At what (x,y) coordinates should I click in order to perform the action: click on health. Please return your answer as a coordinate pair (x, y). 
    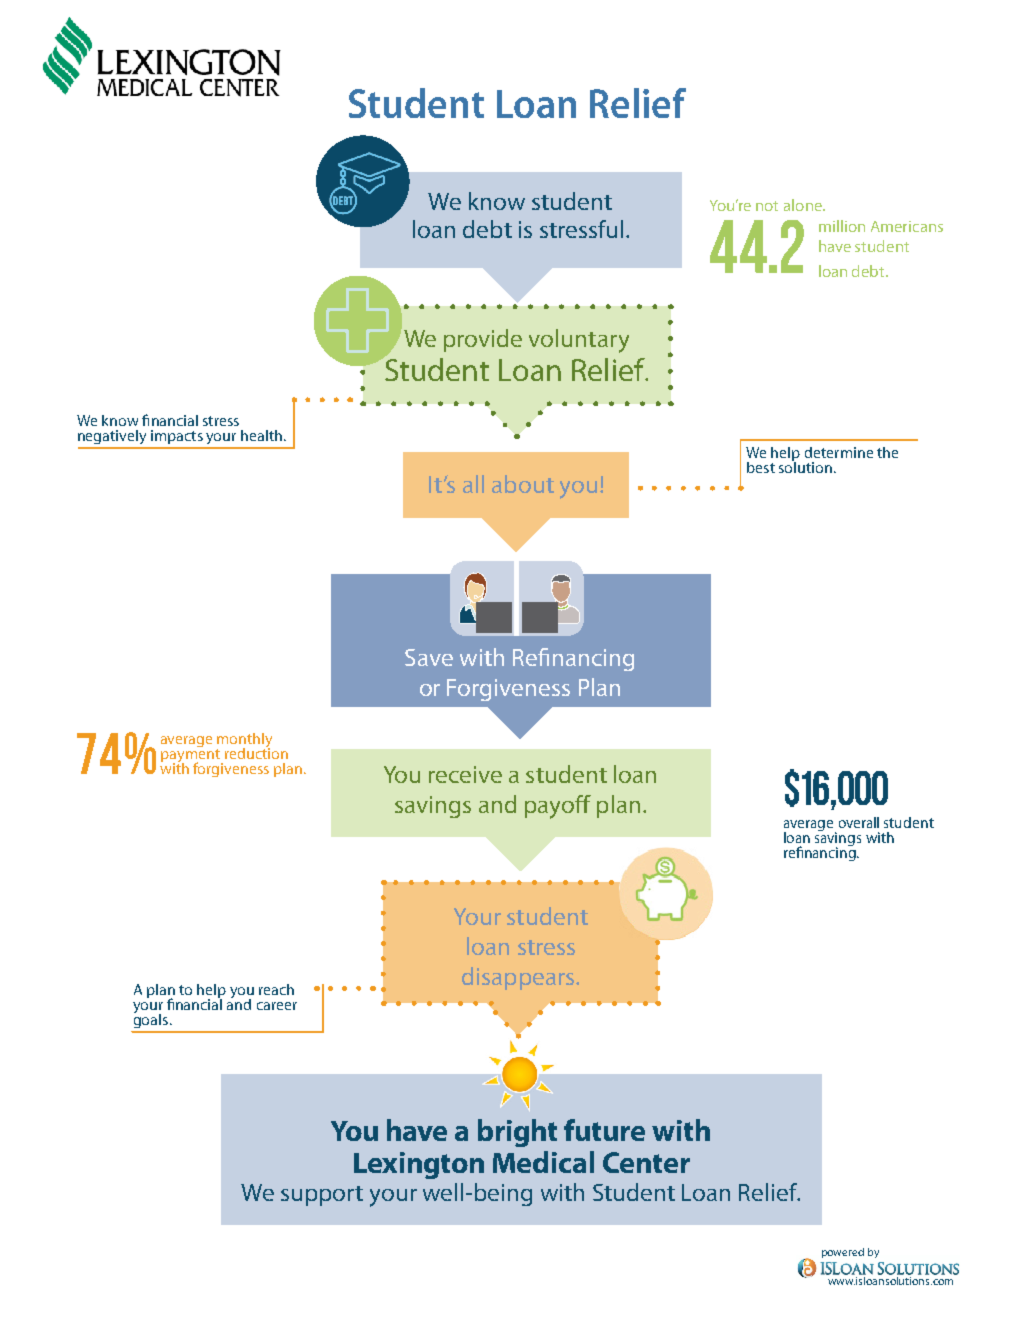
    Looking at the image, I should click on (261, 435).
